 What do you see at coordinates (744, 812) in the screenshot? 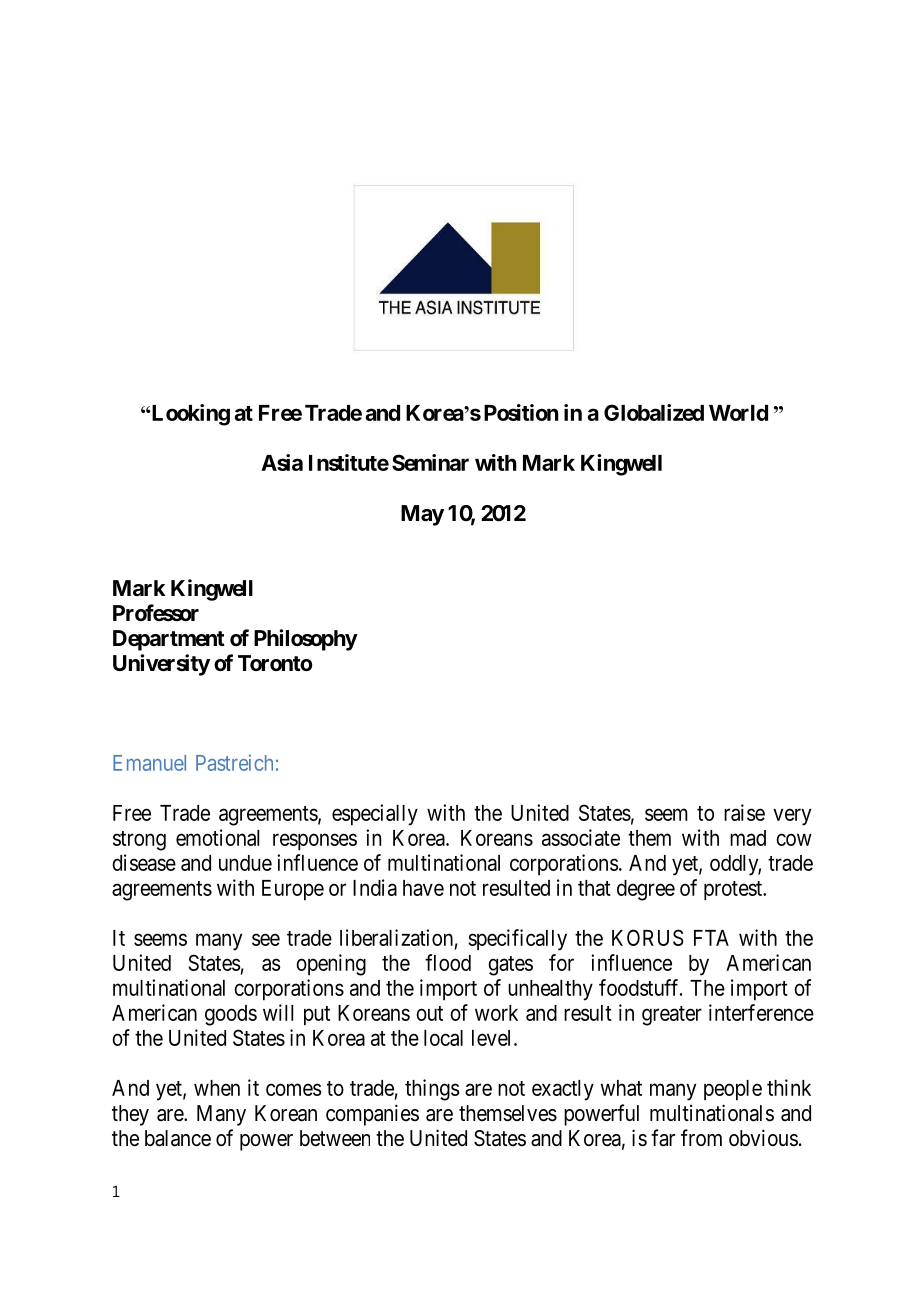
I see `raise` at bounding box center [744, 812].
